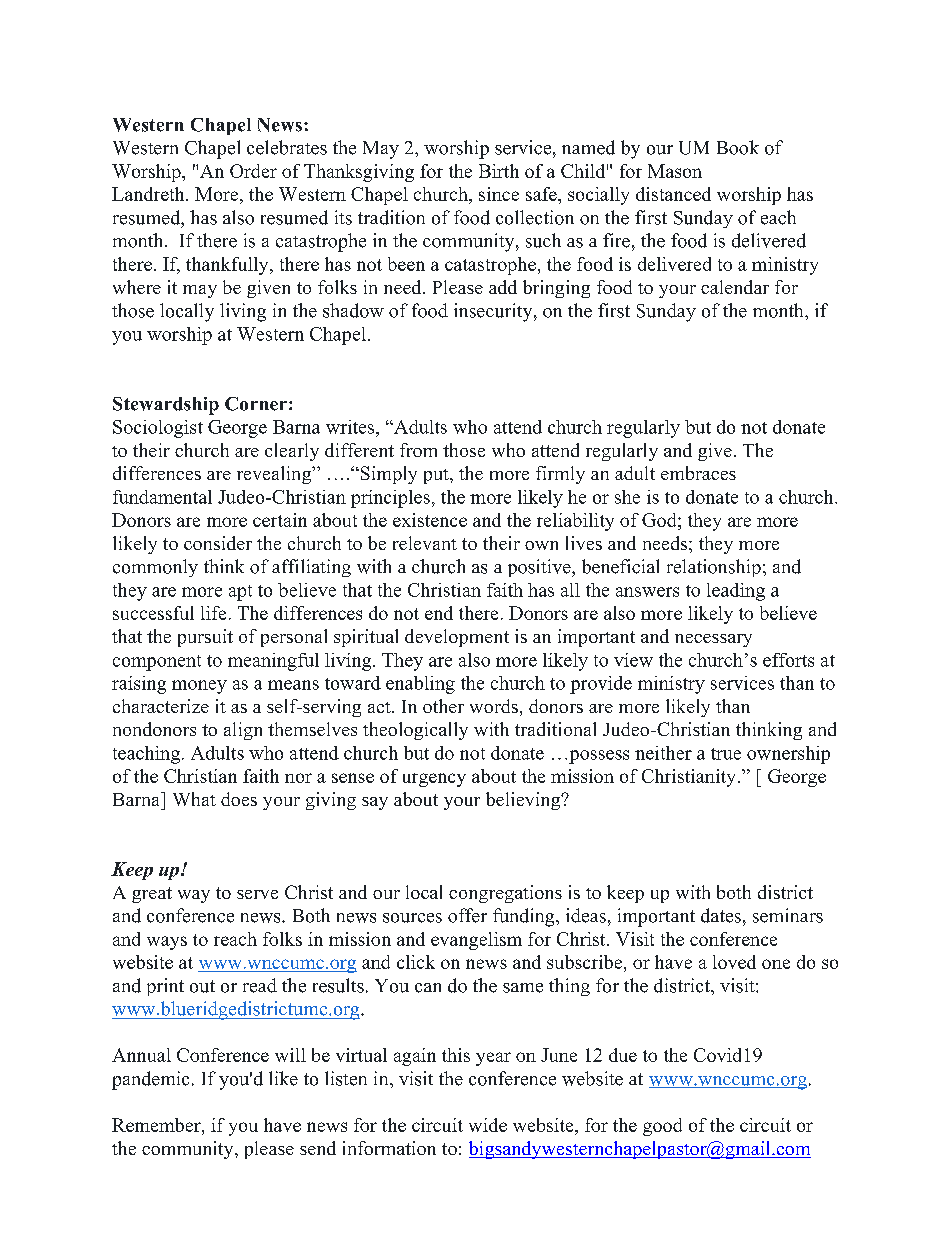  What do you see at coordinates (675, 171) in the screenshot?
I see `Mason` at bounding box center [675, 171].
